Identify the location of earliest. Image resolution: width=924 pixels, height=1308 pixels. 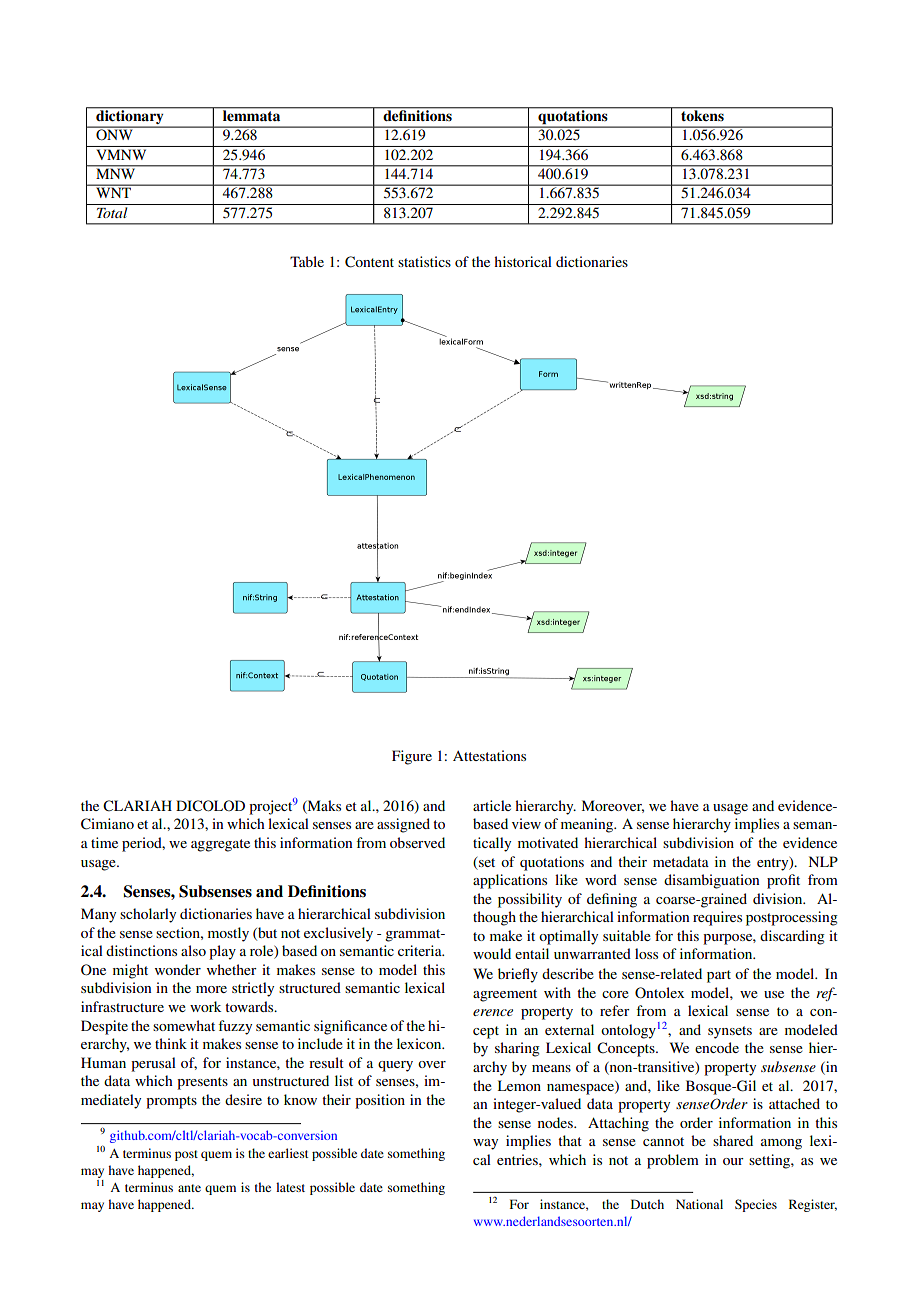
(288, 1153).
